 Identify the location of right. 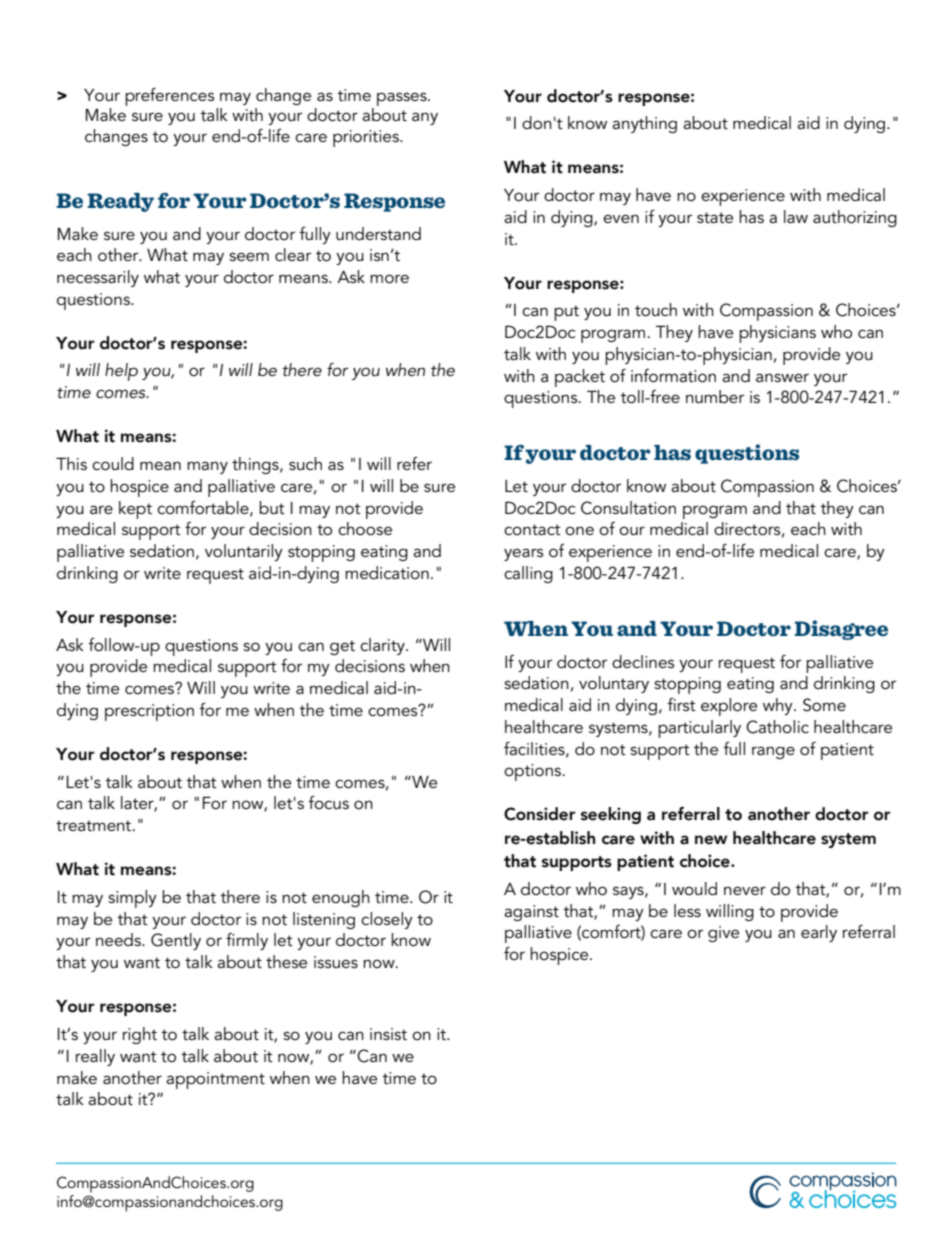
(140, 1035).
